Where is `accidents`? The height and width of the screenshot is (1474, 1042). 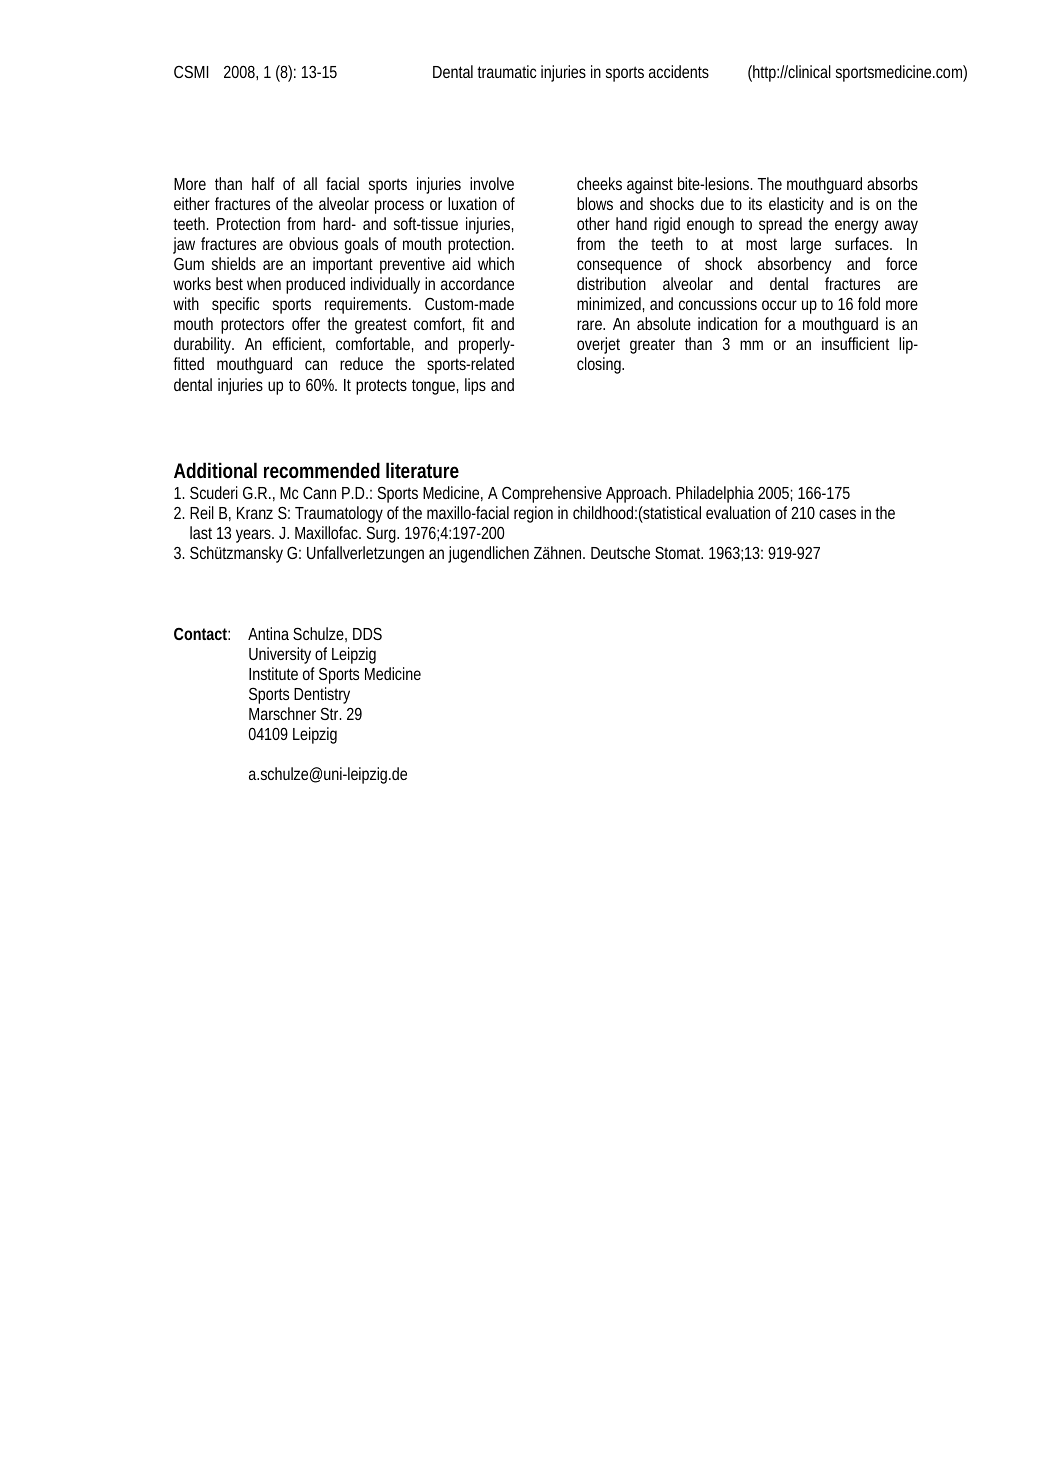
accidents is located at coordinates (679, 71).
